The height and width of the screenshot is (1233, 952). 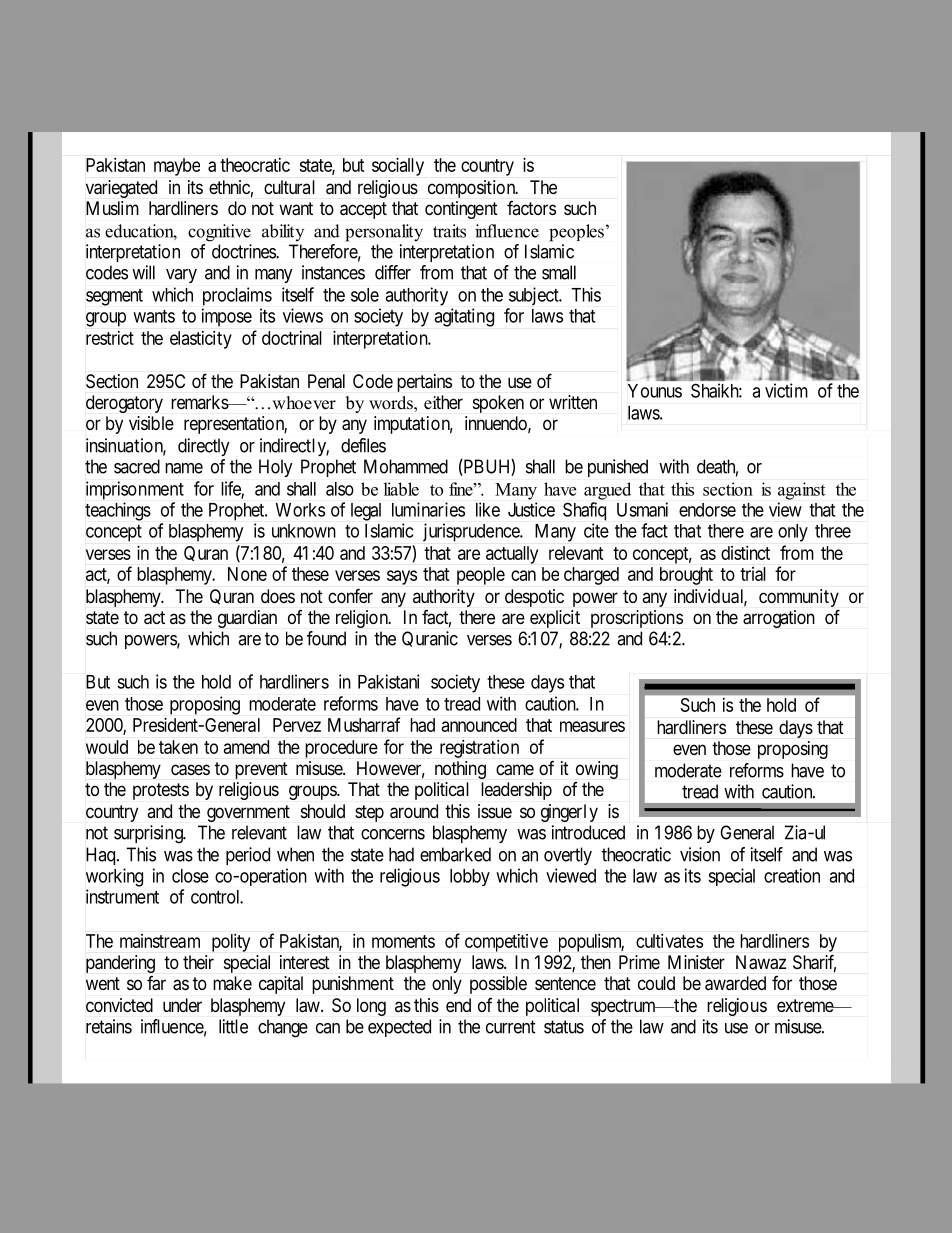 I want to click on protests, so click(x=161, y=791).
